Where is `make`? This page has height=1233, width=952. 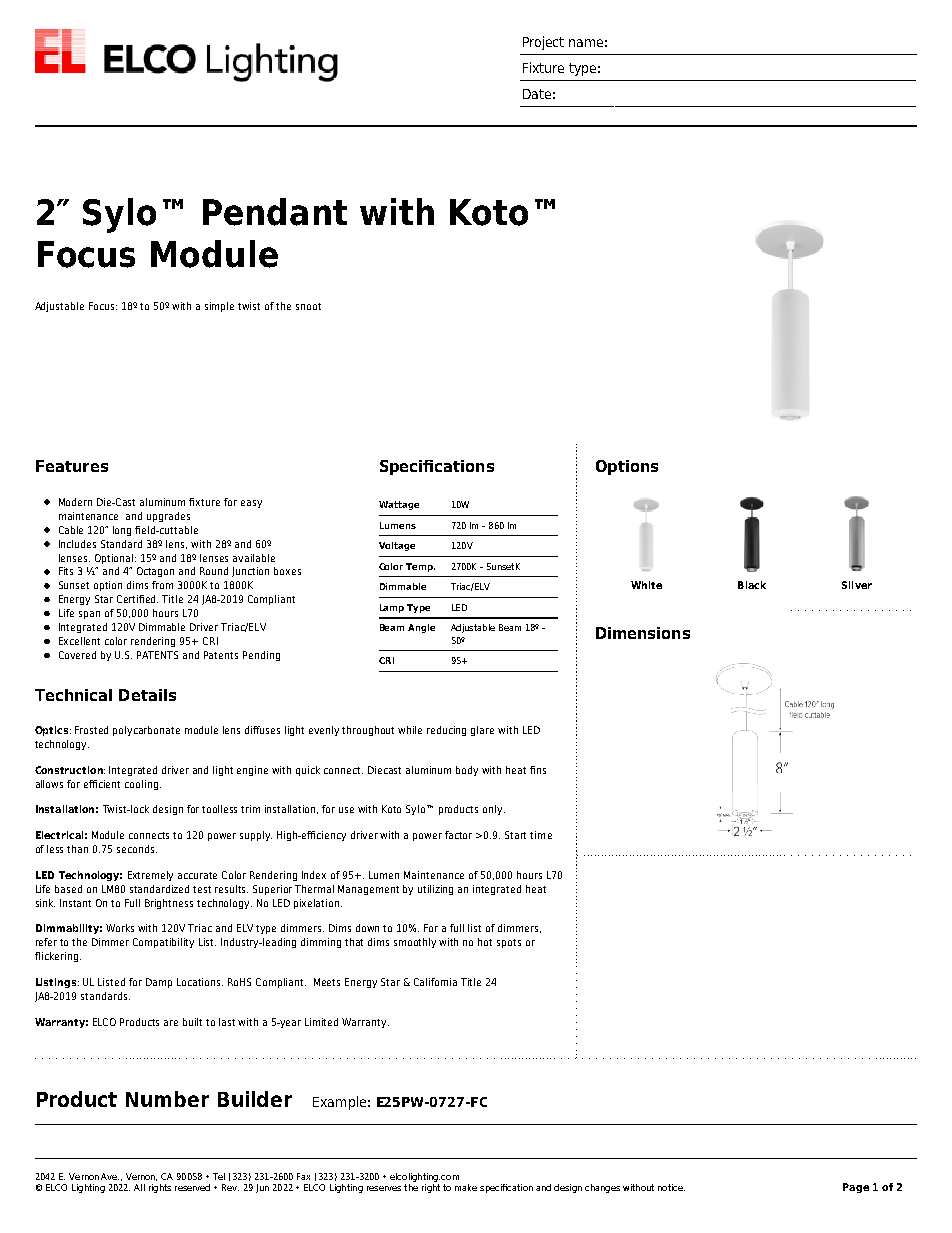 make is located at coordinates (466, 1187).
